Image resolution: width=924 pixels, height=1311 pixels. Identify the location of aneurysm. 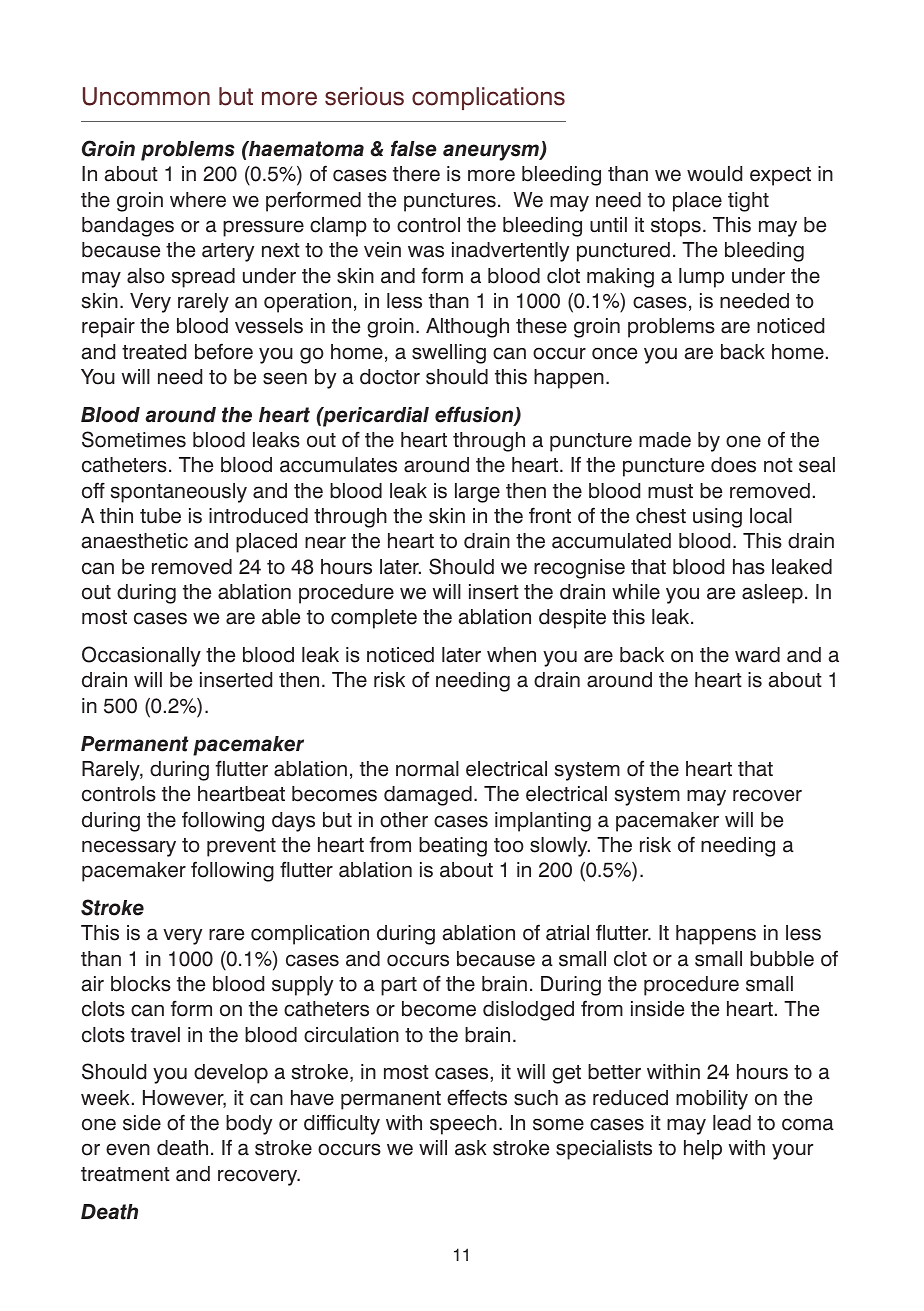
(492, 152).
